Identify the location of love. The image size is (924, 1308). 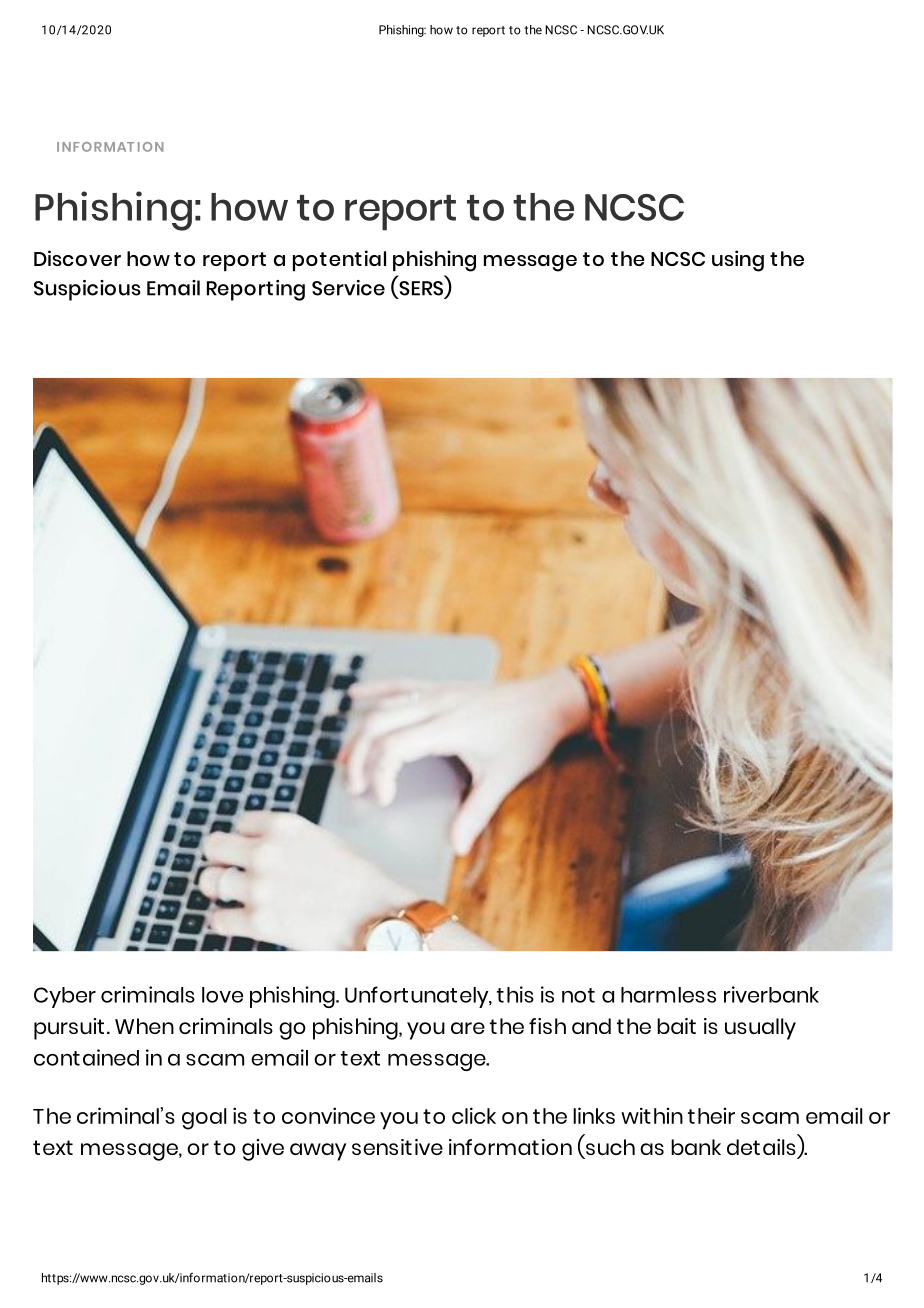
(222, 995).
